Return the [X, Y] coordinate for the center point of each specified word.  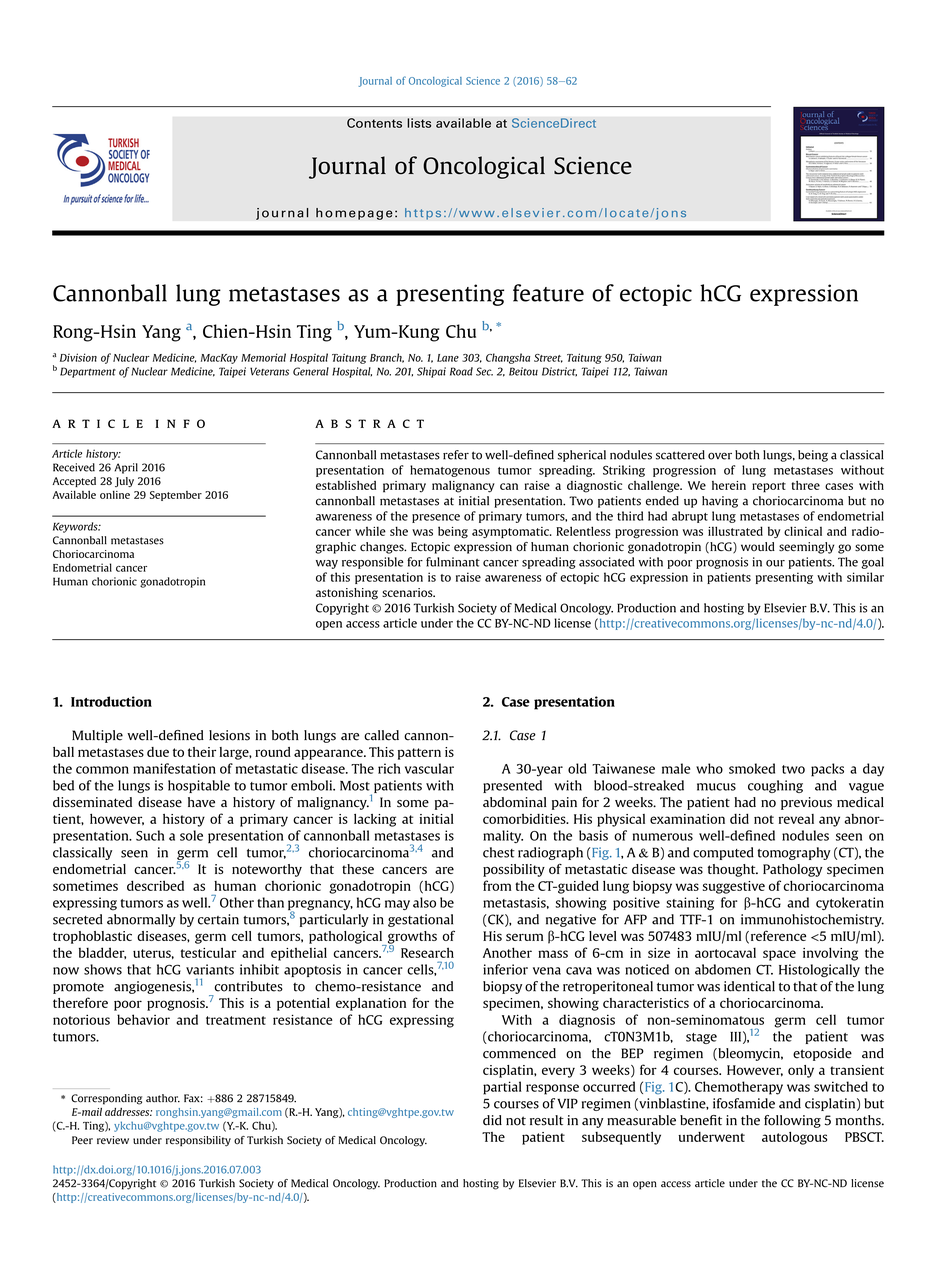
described [155, 885]
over [720, 456]
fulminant [453, 562]
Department [88, 372]
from [497, 885]
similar [865, 577]
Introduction [111, 701]
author [163, 1098]
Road [461, 371]
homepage [354, 214]
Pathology [793, 870]
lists [419, 123]
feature [548, 293]
